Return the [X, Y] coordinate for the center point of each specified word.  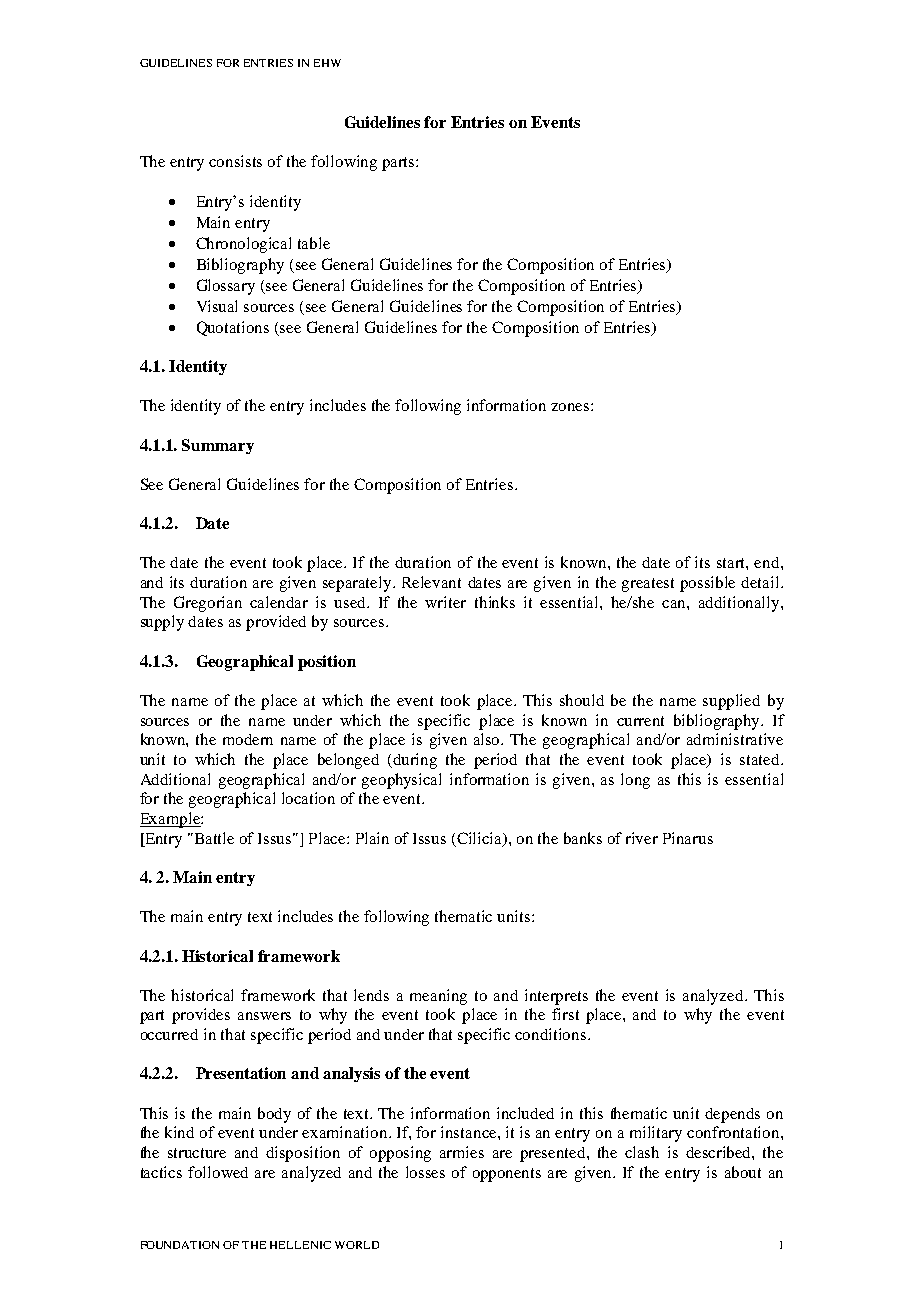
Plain [372, 838]
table [314, 243]
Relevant [431, 582]
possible [707, 584]
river [642, 838]
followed [218, 1172]
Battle [214, 838]
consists [235, 161]
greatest [648, 585]
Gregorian [208, 604]
